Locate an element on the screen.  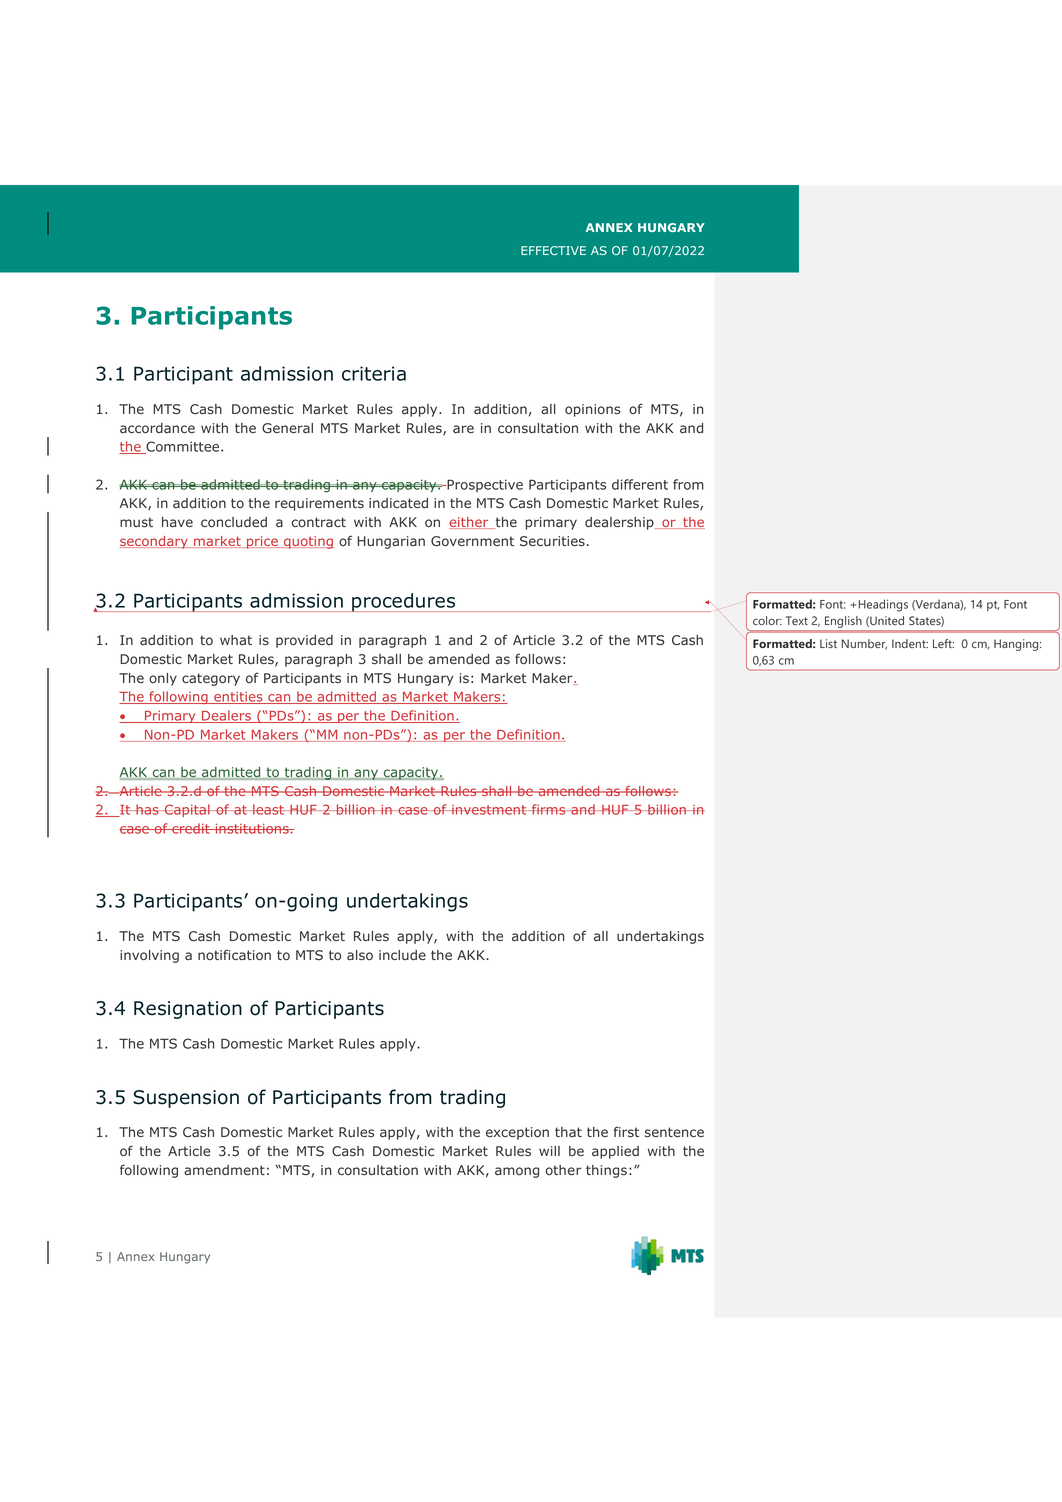
institutions is located at coordinates (252, 828).
